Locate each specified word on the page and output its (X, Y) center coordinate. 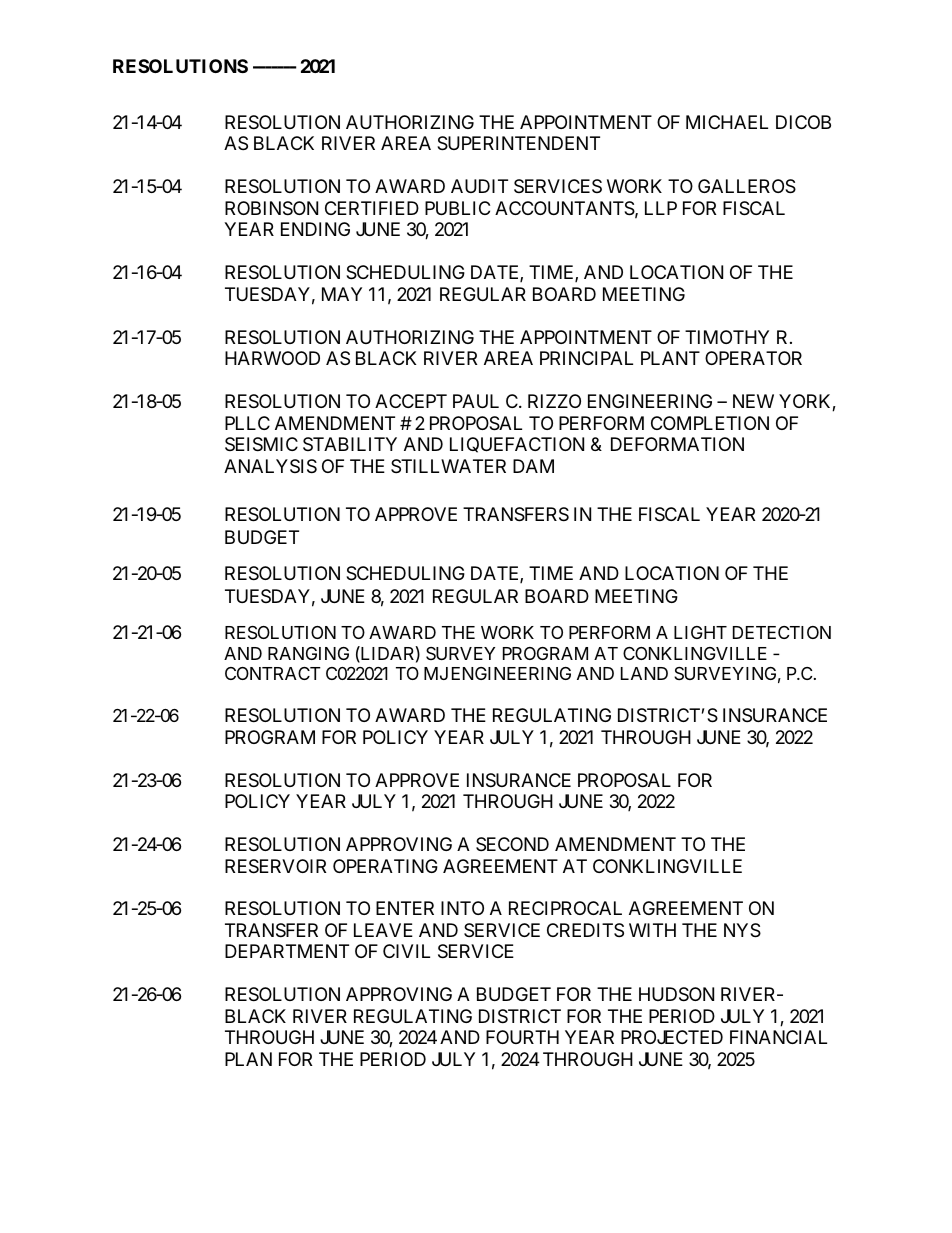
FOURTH (522, 1037)
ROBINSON (271, 208)
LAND (644, 673)
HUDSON (676, 994)
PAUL (476, 401)
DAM (533, 466)
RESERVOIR (275, 866)
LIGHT (700, 632)
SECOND (512, 844)
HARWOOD (272, 358)
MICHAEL (727, 122)
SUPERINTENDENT (518, 143)
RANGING (308, 653)
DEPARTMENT (287, 951)
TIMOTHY (727, 337)
